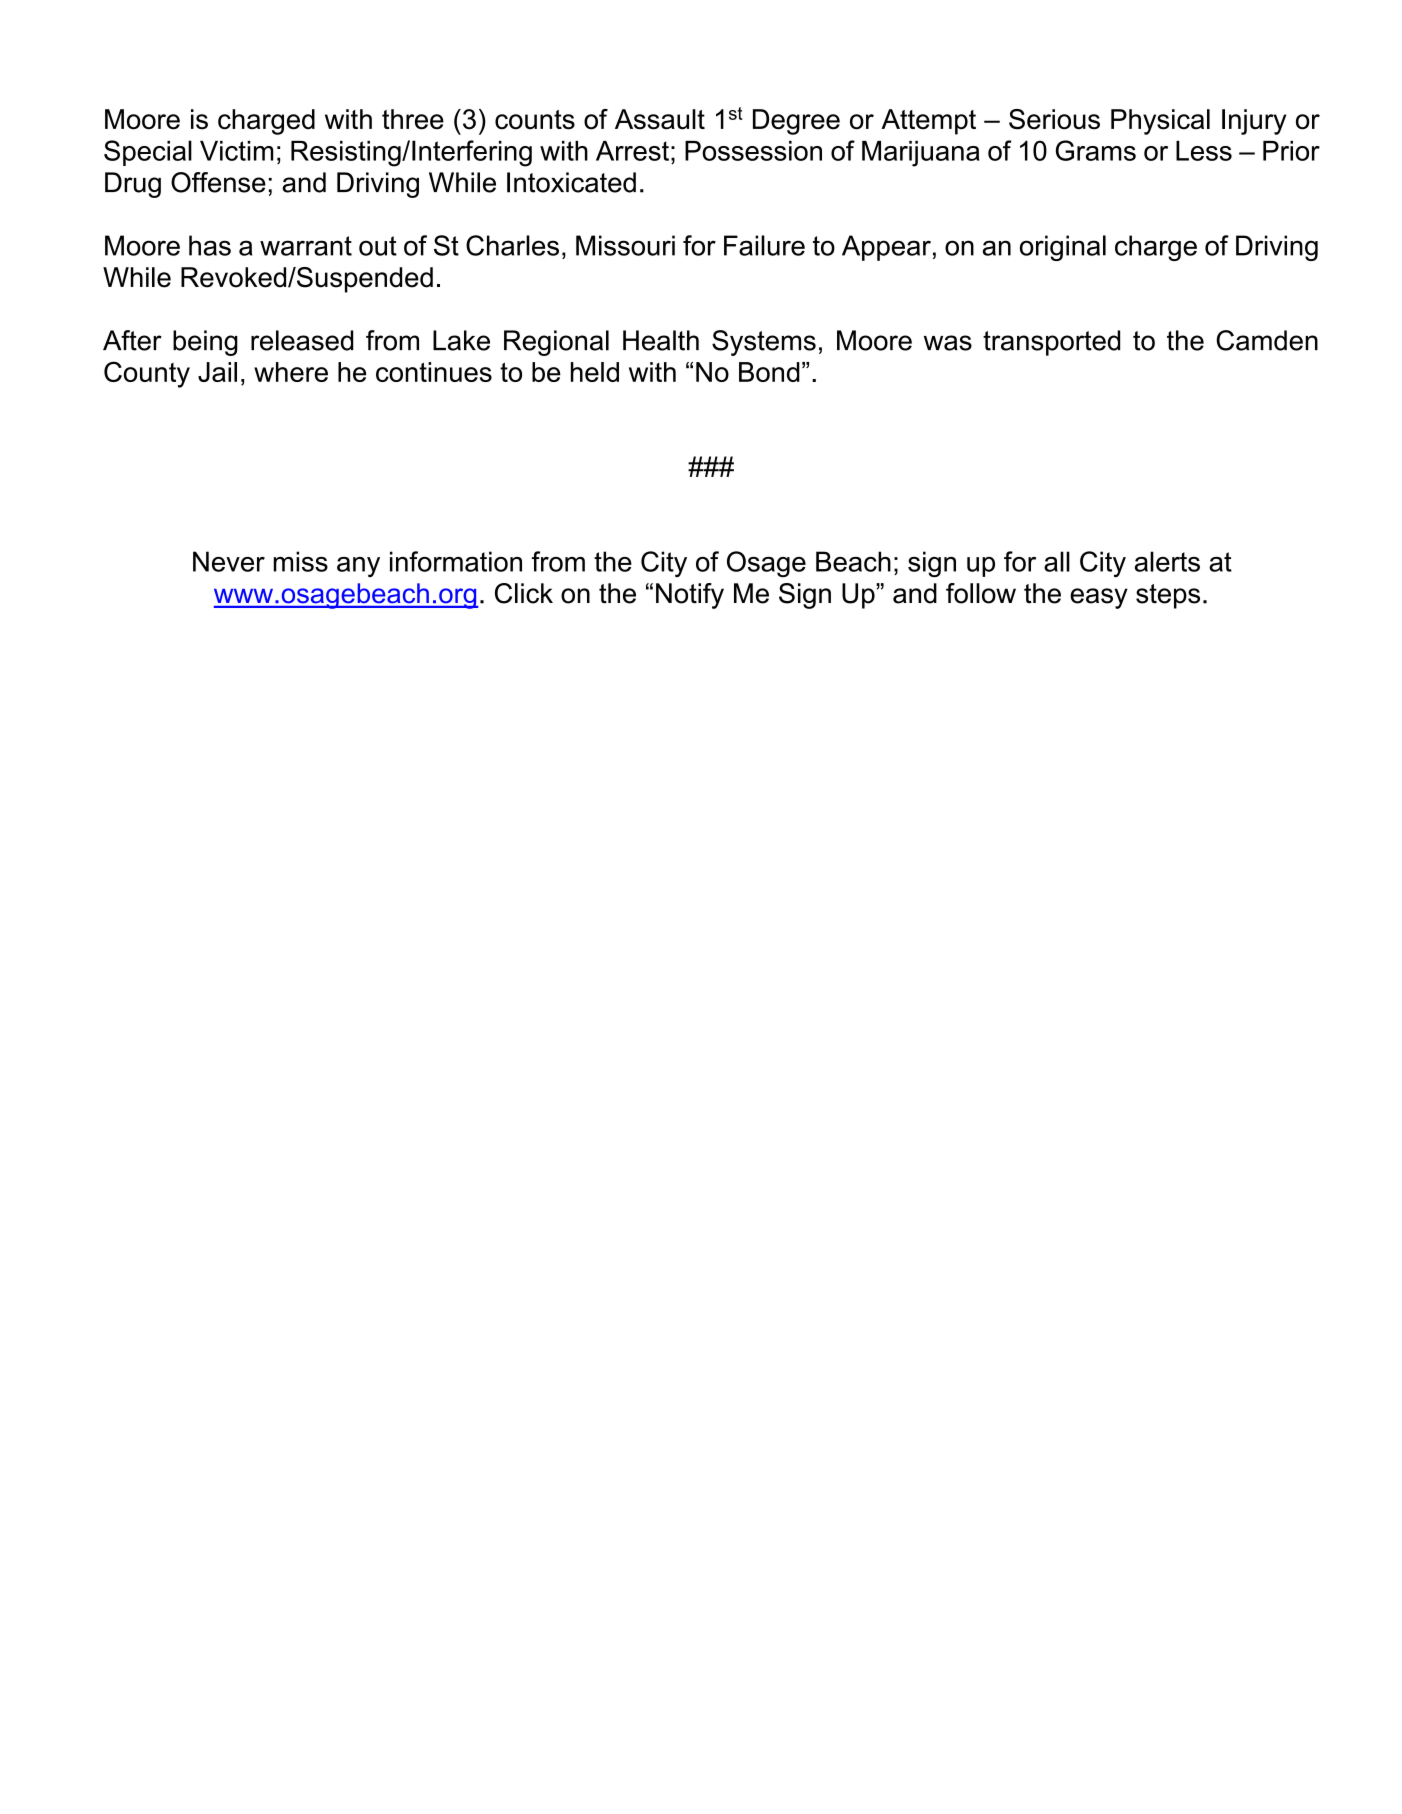 This screenshot has width=1402, height=1814. What do you see at coordinates (595, 372) in the screenshot?
I see `held` at bounding box center [595, 372].
